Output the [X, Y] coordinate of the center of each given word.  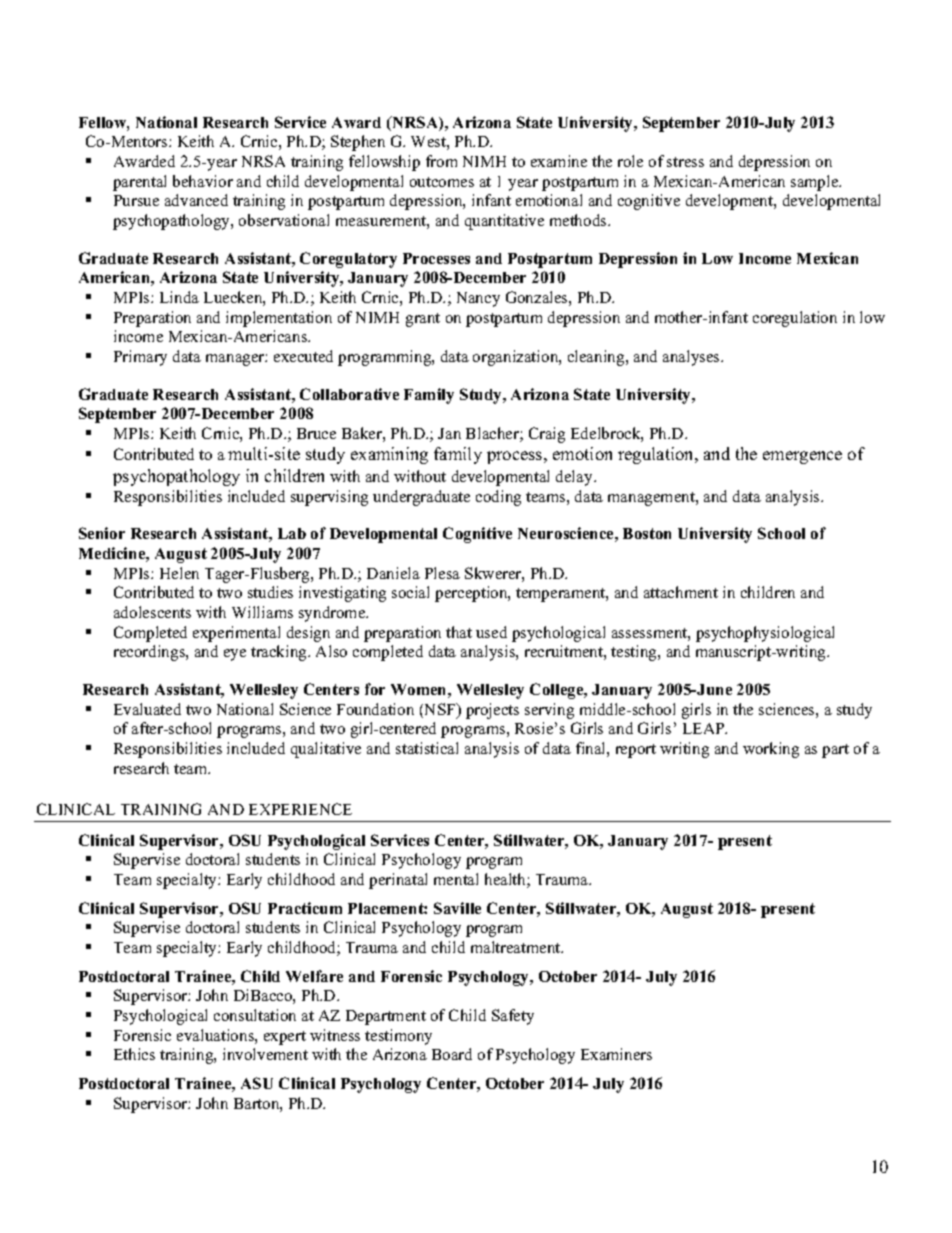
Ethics [134, 1054]
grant [423, 320]
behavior [203, 181]
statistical [427, 748]
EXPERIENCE [300, 809]
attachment [681, 592]
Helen [179, 573]
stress [685, 162]
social [410, 592]
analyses [692, 358]
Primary [140, 358]
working [771, 750]
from [441, 161]
